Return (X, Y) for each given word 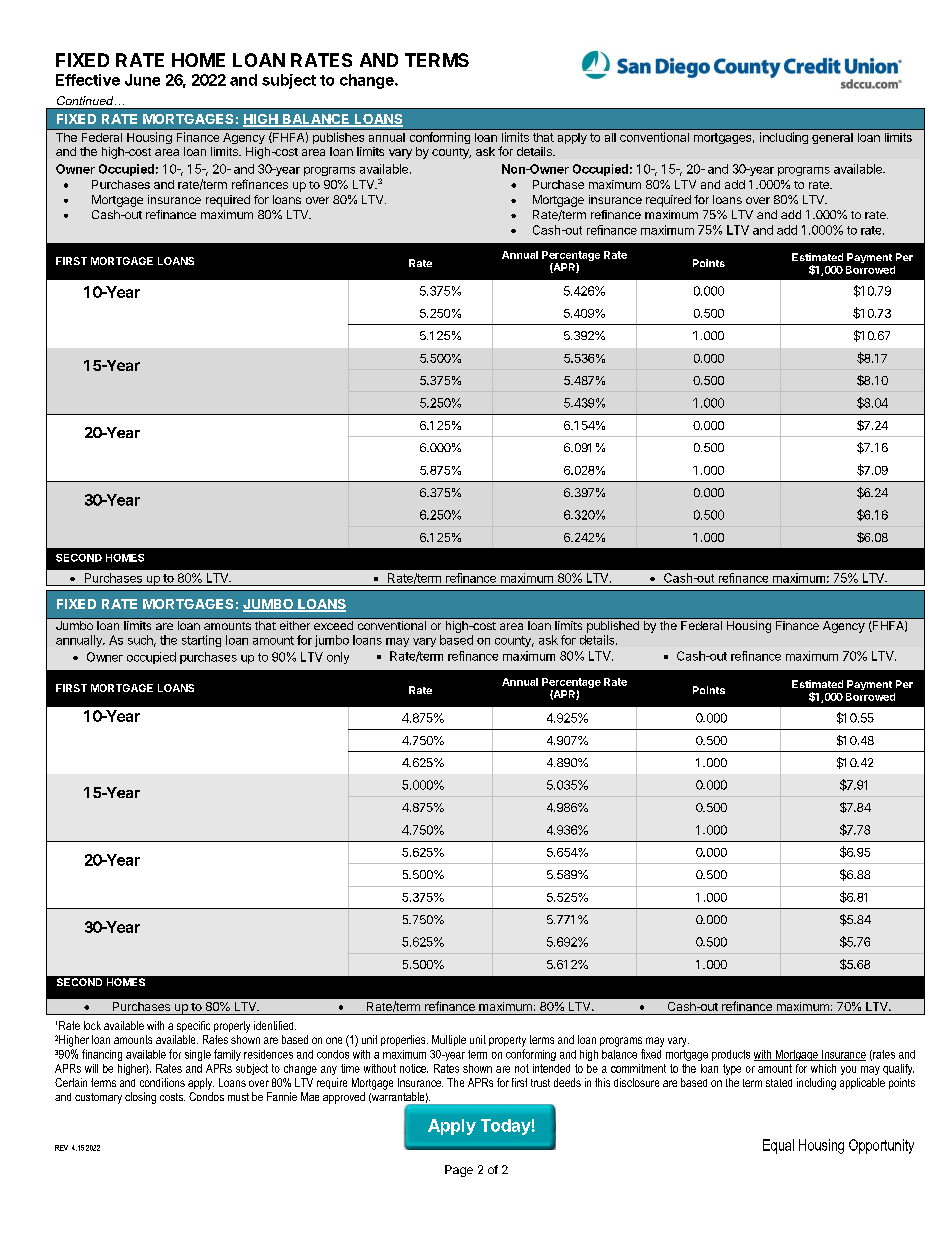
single (198, 1055)
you (848, 1070)
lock (92, 1025)
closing (140, 1098)
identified (275, 1025)
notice (414, 1068)
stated (779, 1083)
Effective (88, 80)
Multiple (449, 1040)
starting (201, 641)
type (732, 1069)
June (142, 80)
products (731, 1055)
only (338, 658)
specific (193, 1026)
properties (404, 1040)
